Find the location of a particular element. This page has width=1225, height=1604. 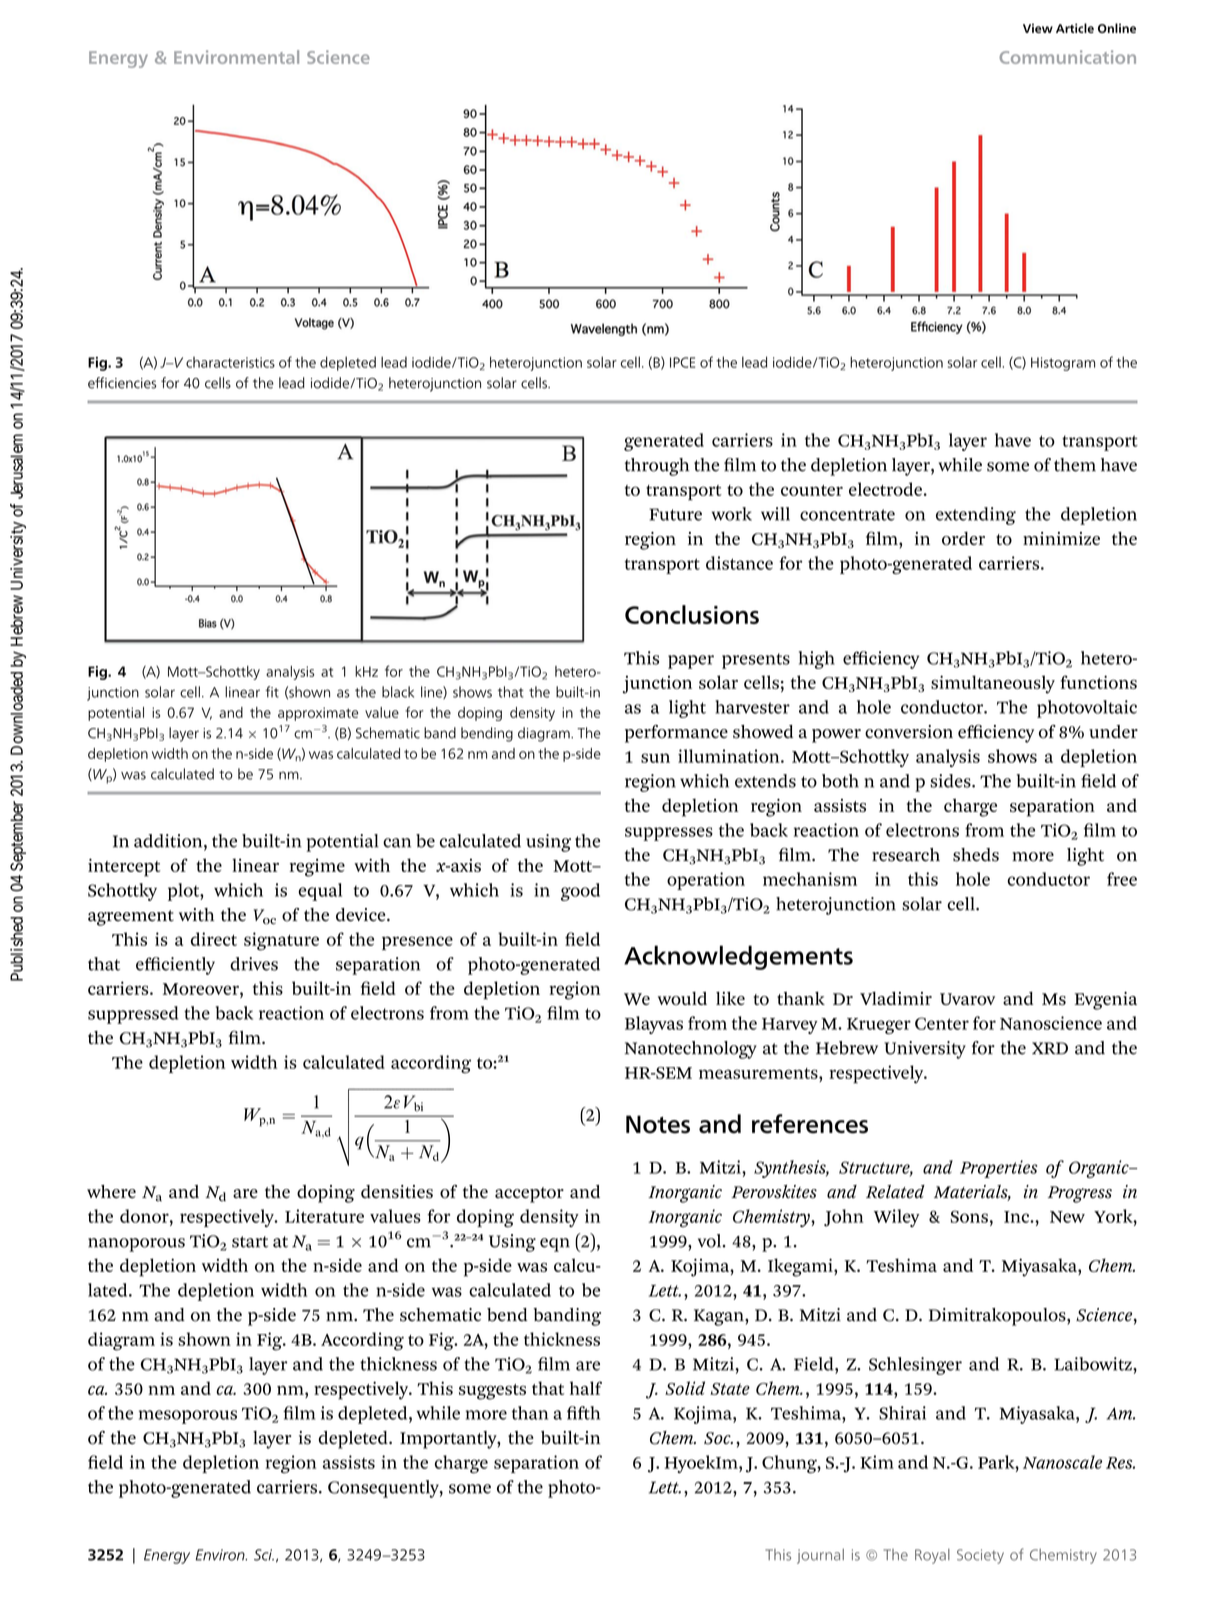

Communication is located at coordinates (1067, 57).
